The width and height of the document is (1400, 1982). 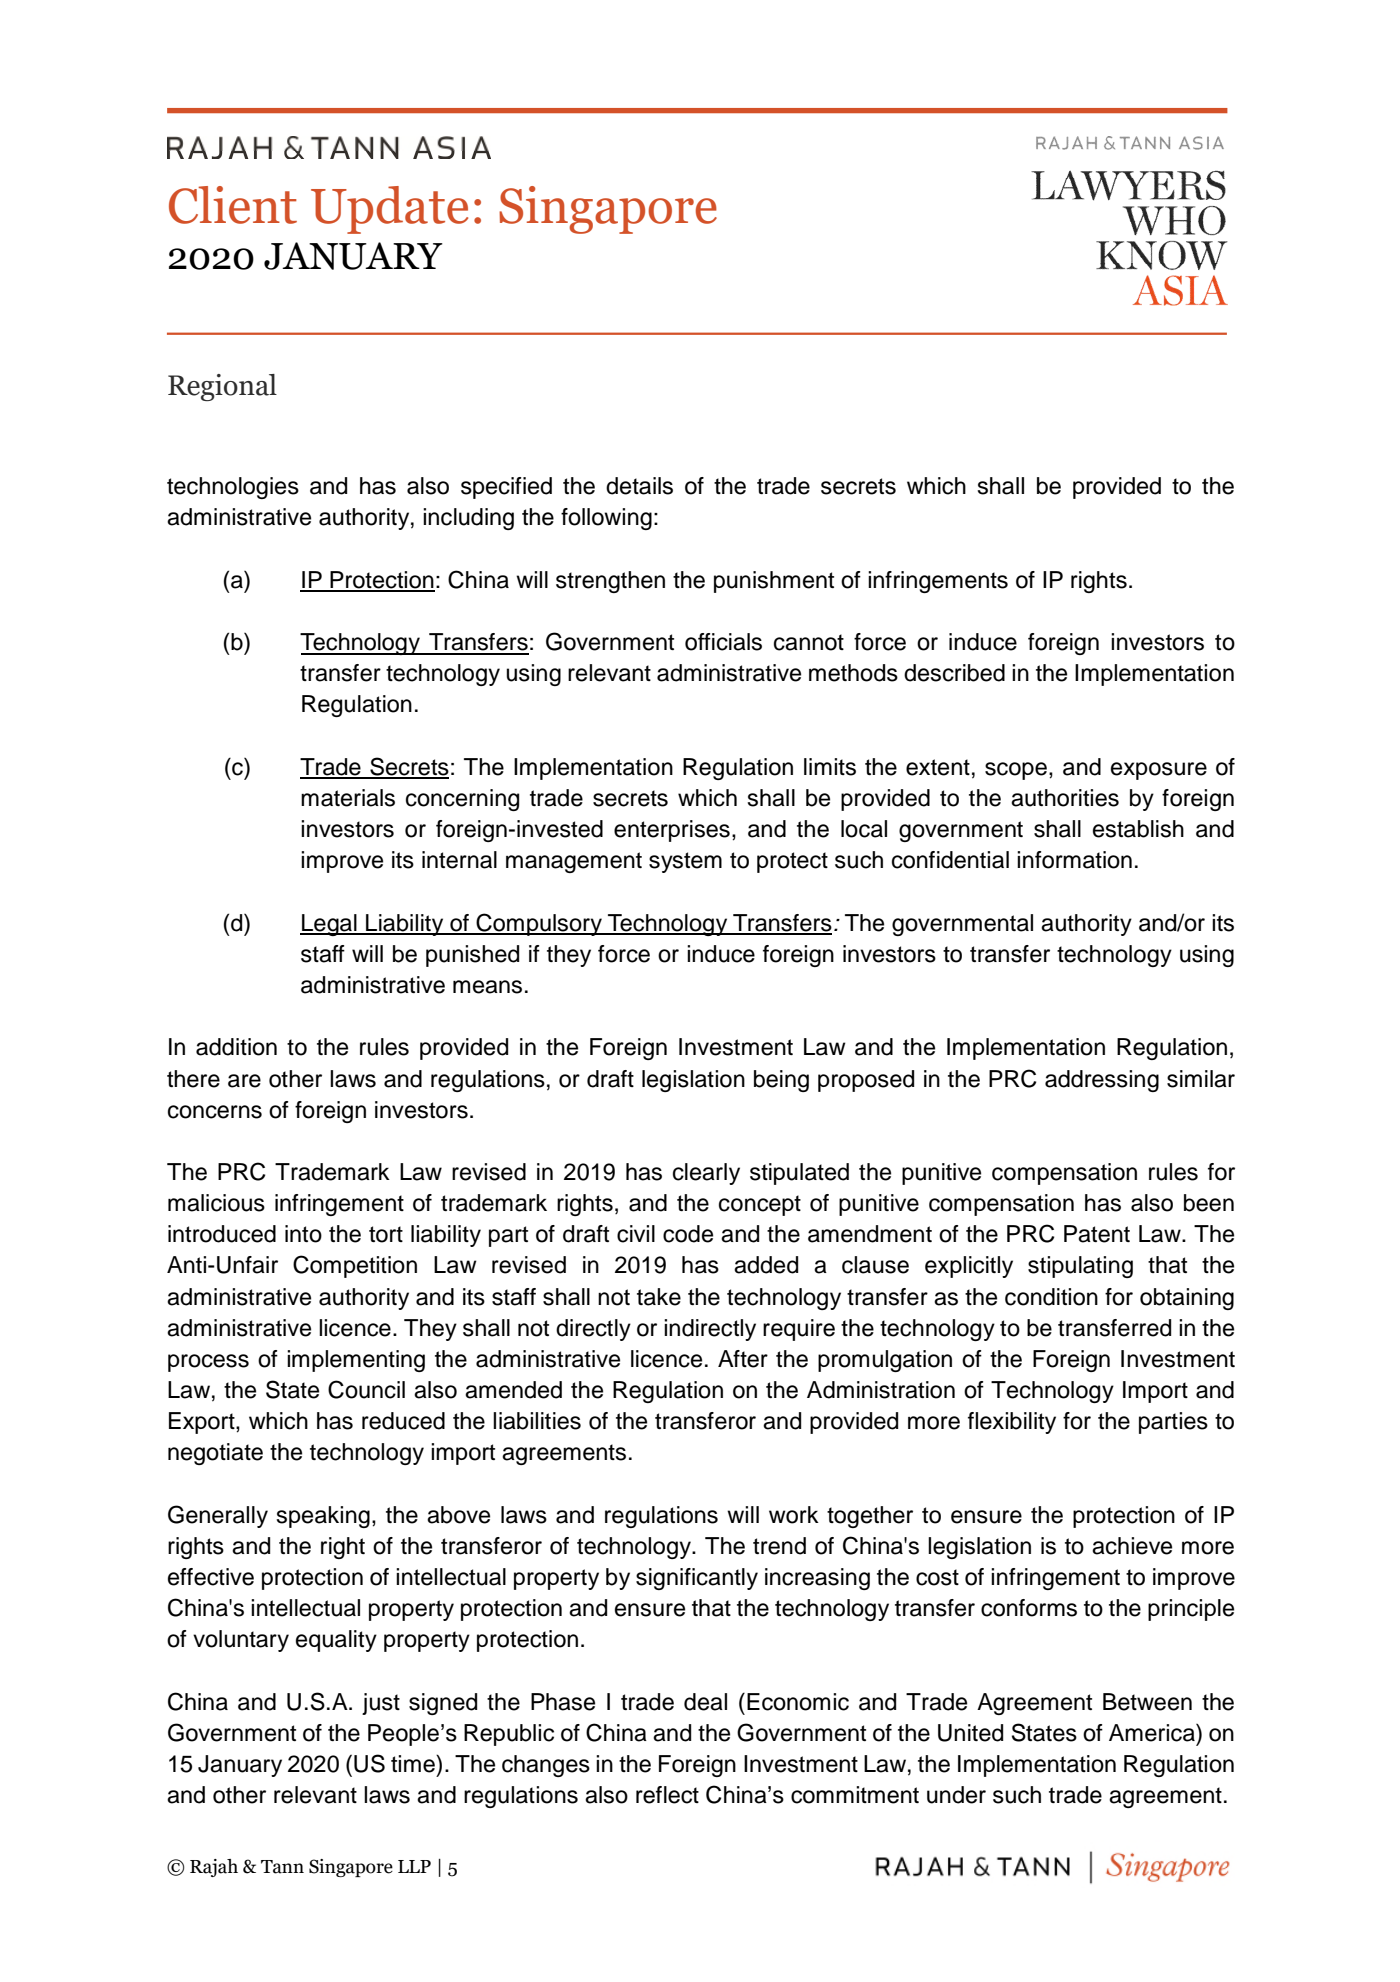 What do you see at coordinates (1051, 1297) in the document?
I see `condition` at bounding box center [1051, 1297].
